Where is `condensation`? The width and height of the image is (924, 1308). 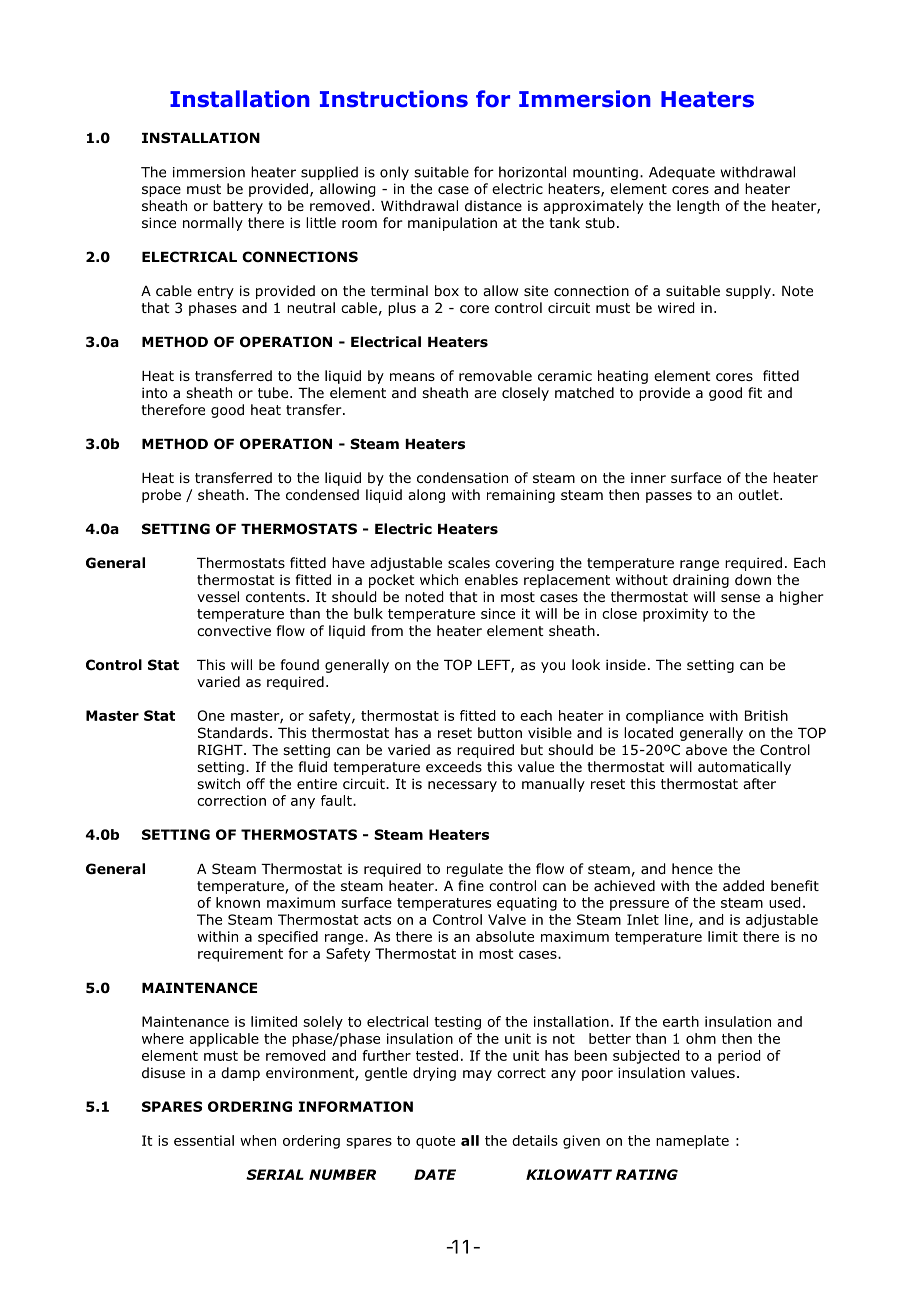 condensation is located at coordinates (462, 478).
